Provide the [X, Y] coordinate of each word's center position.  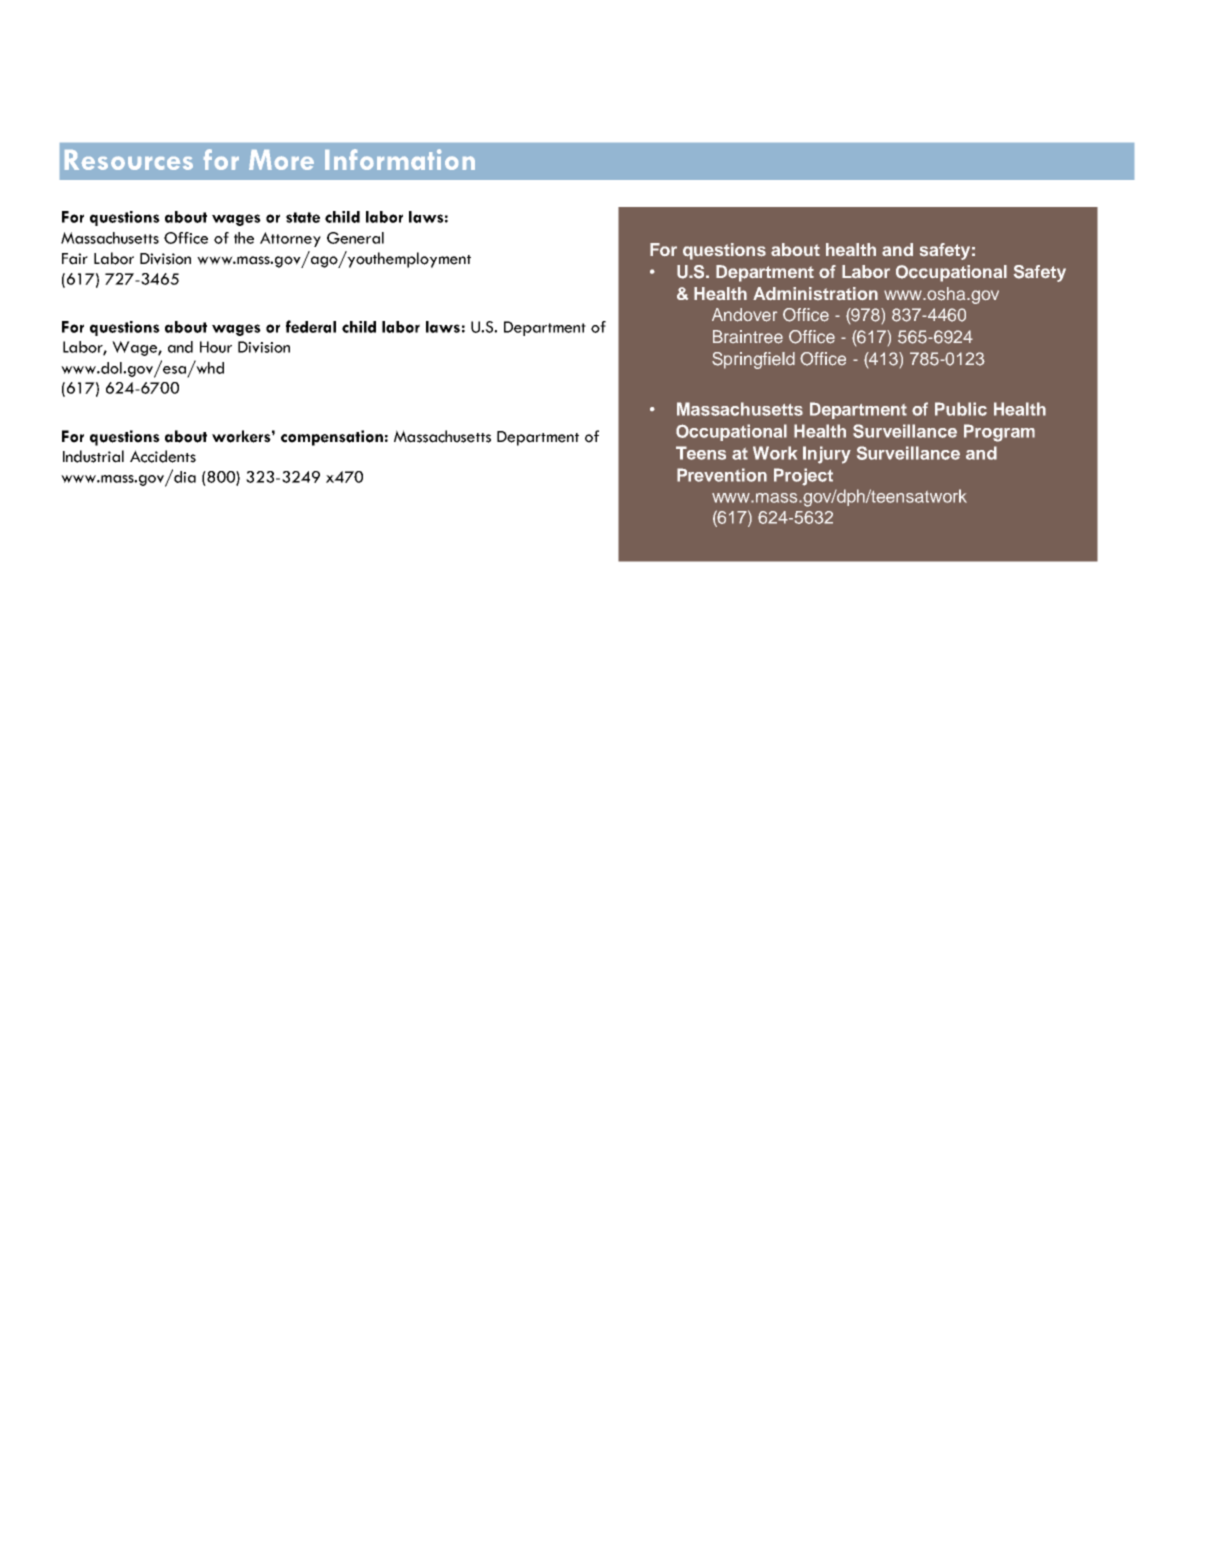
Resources [129, 160]
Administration [815, 293]
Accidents [163, 456]
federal [311, 326]
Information [400, 159]
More [281, 160]
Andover [744, 315]
